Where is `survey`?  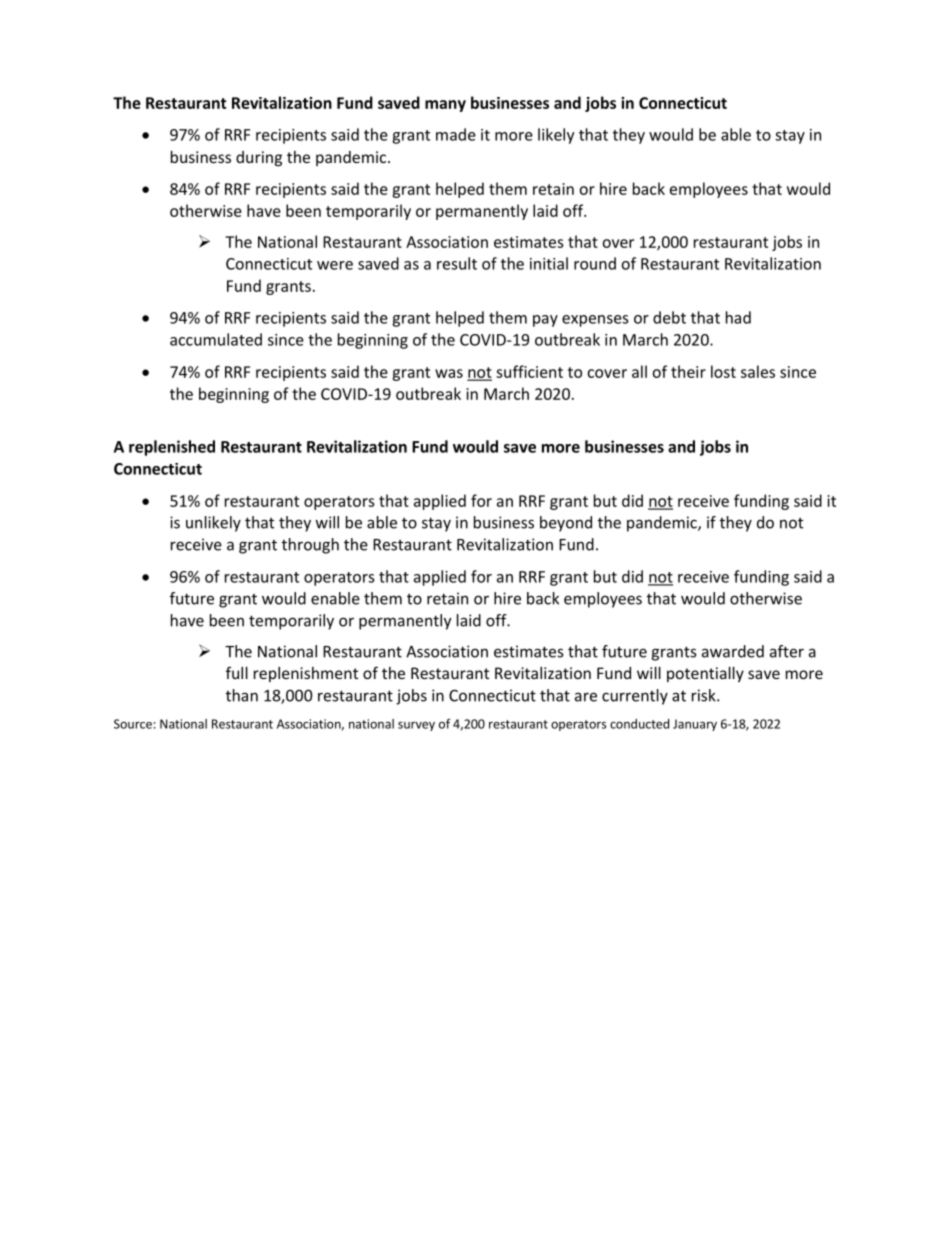
survey is located at coordinates (416, 726).
